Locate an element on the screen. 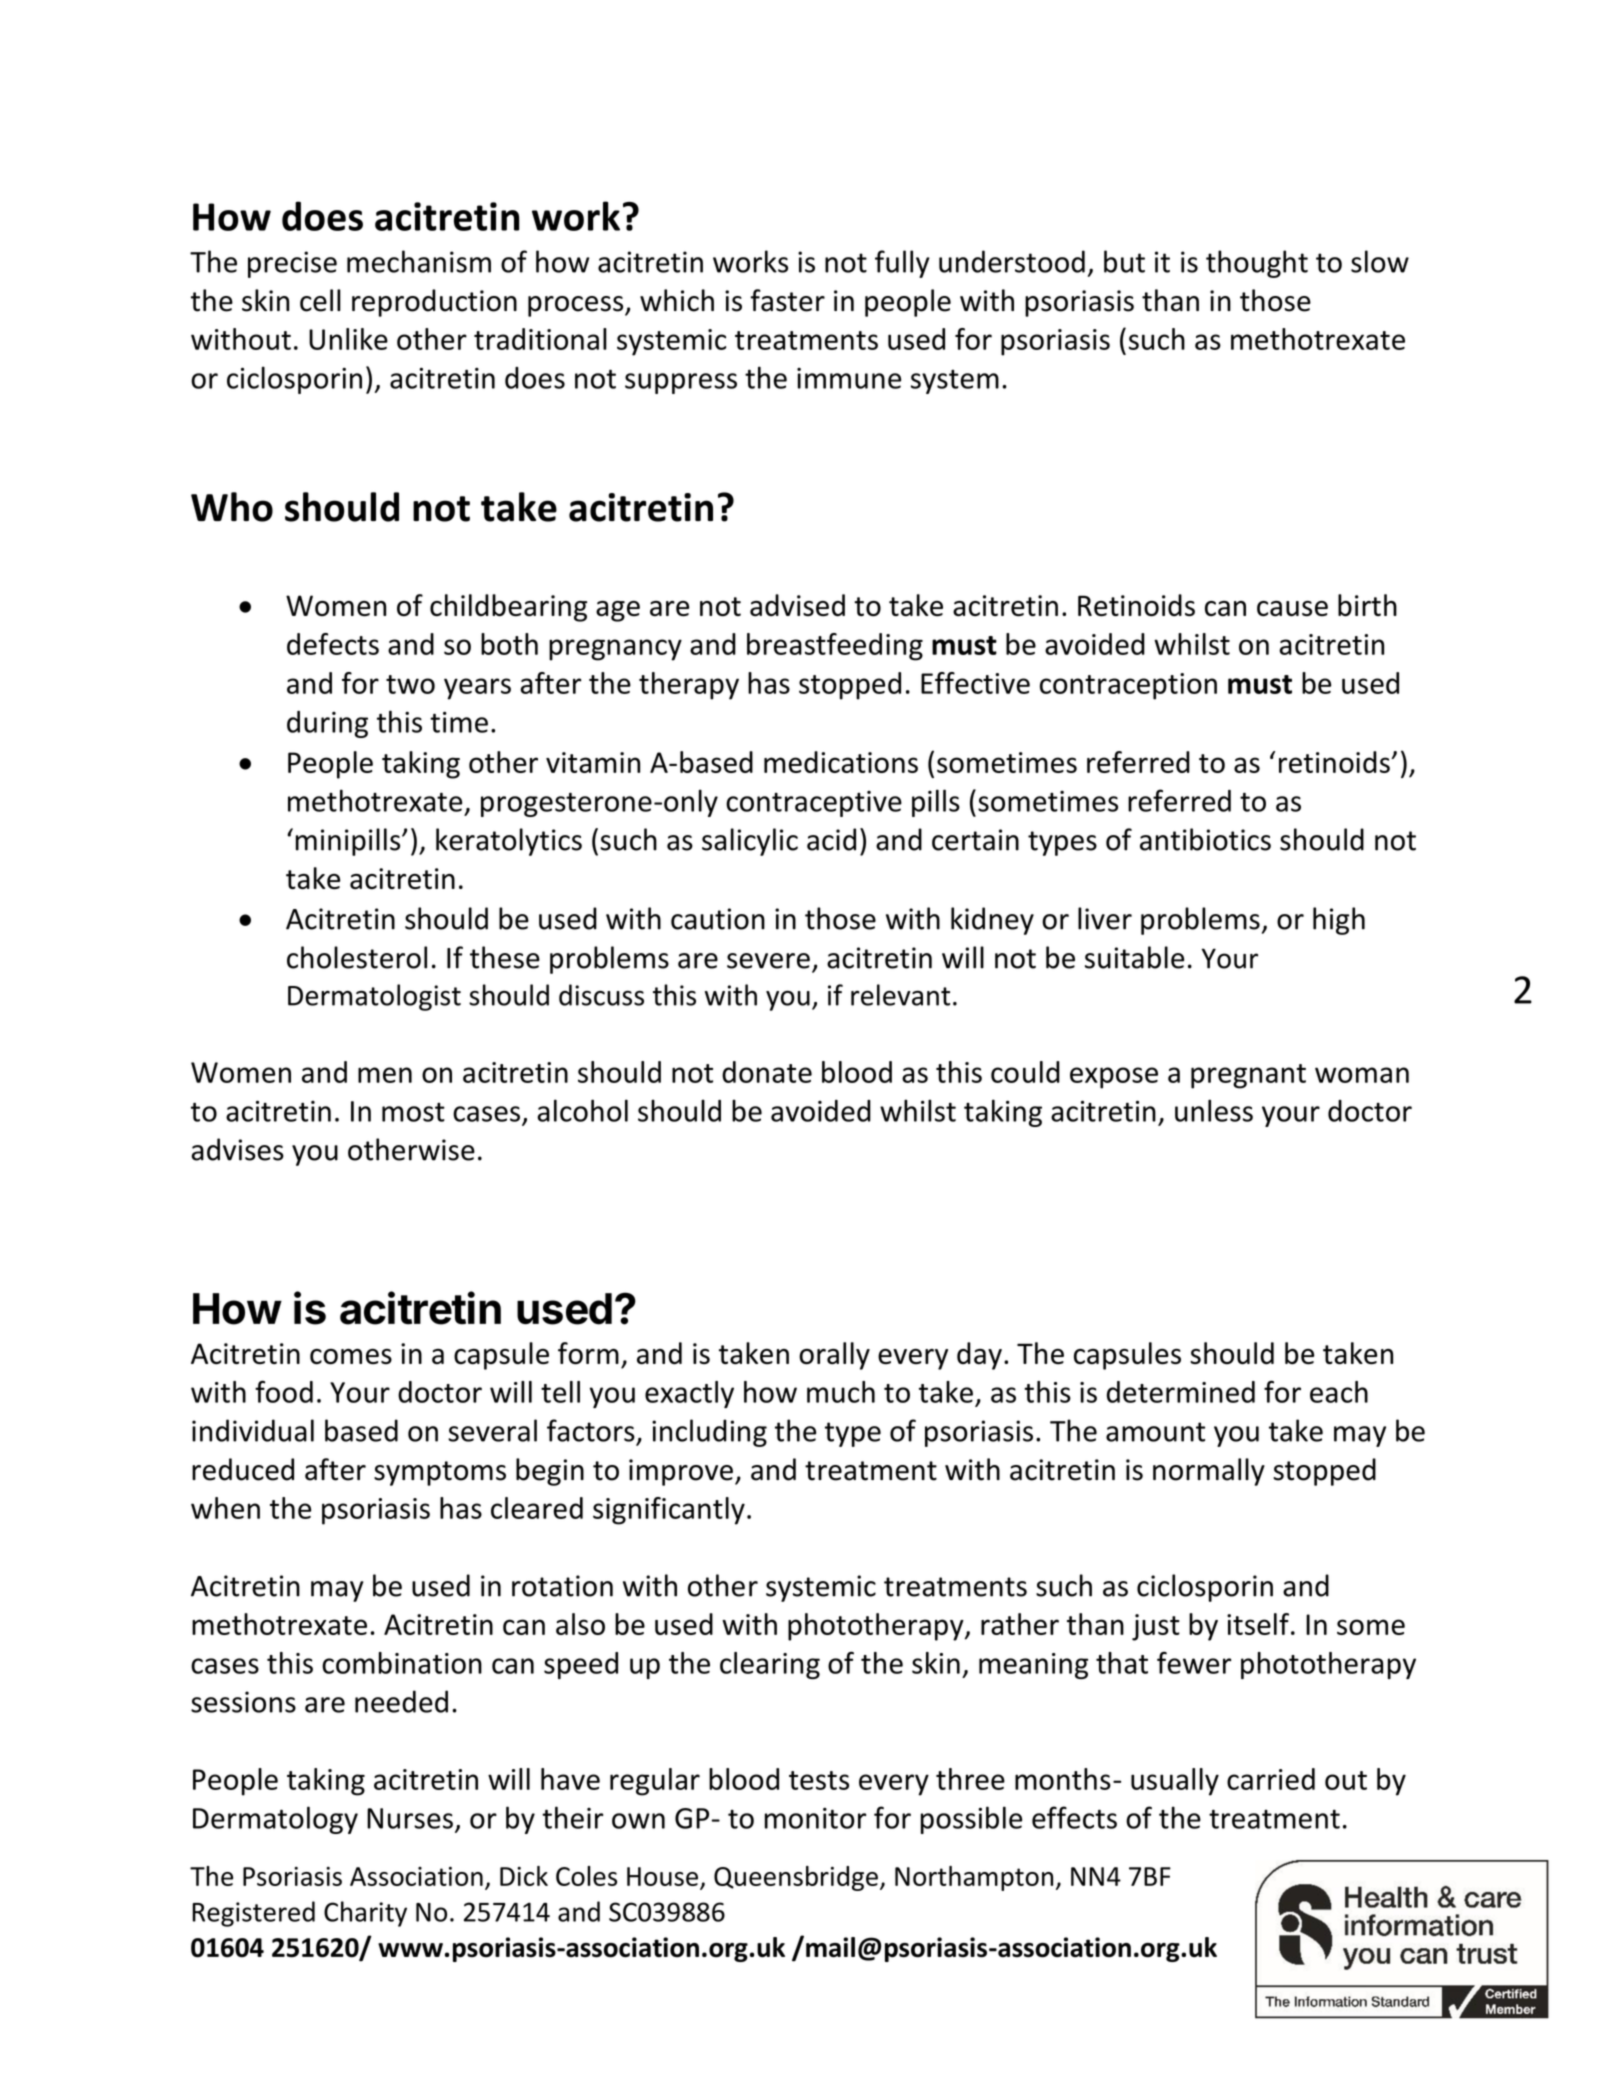 The width and height of the screenshot is (1618, 2094). monitor is located at coordinates (815, 1818).
